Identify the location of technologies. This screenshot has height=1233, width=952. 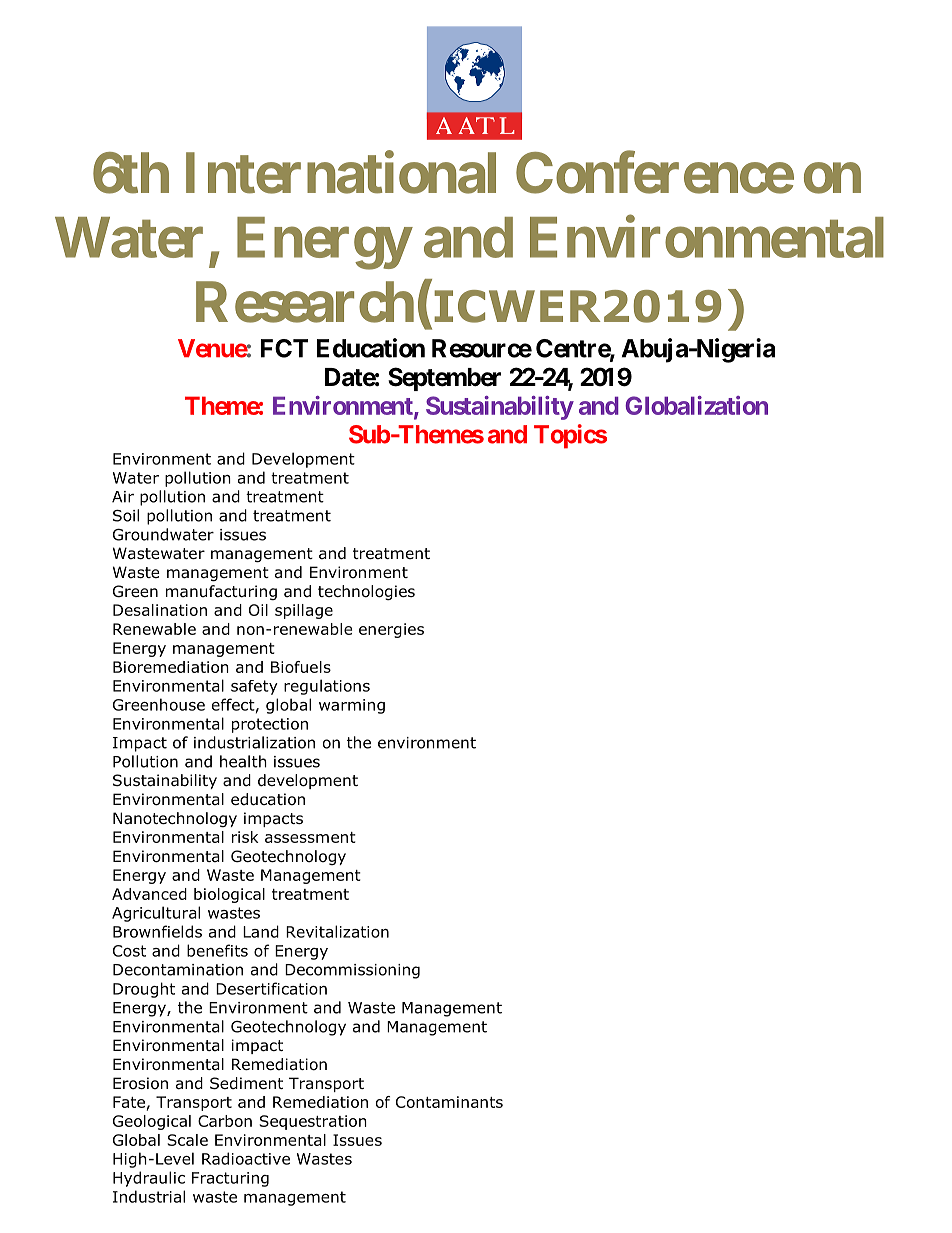
(366, 592).
